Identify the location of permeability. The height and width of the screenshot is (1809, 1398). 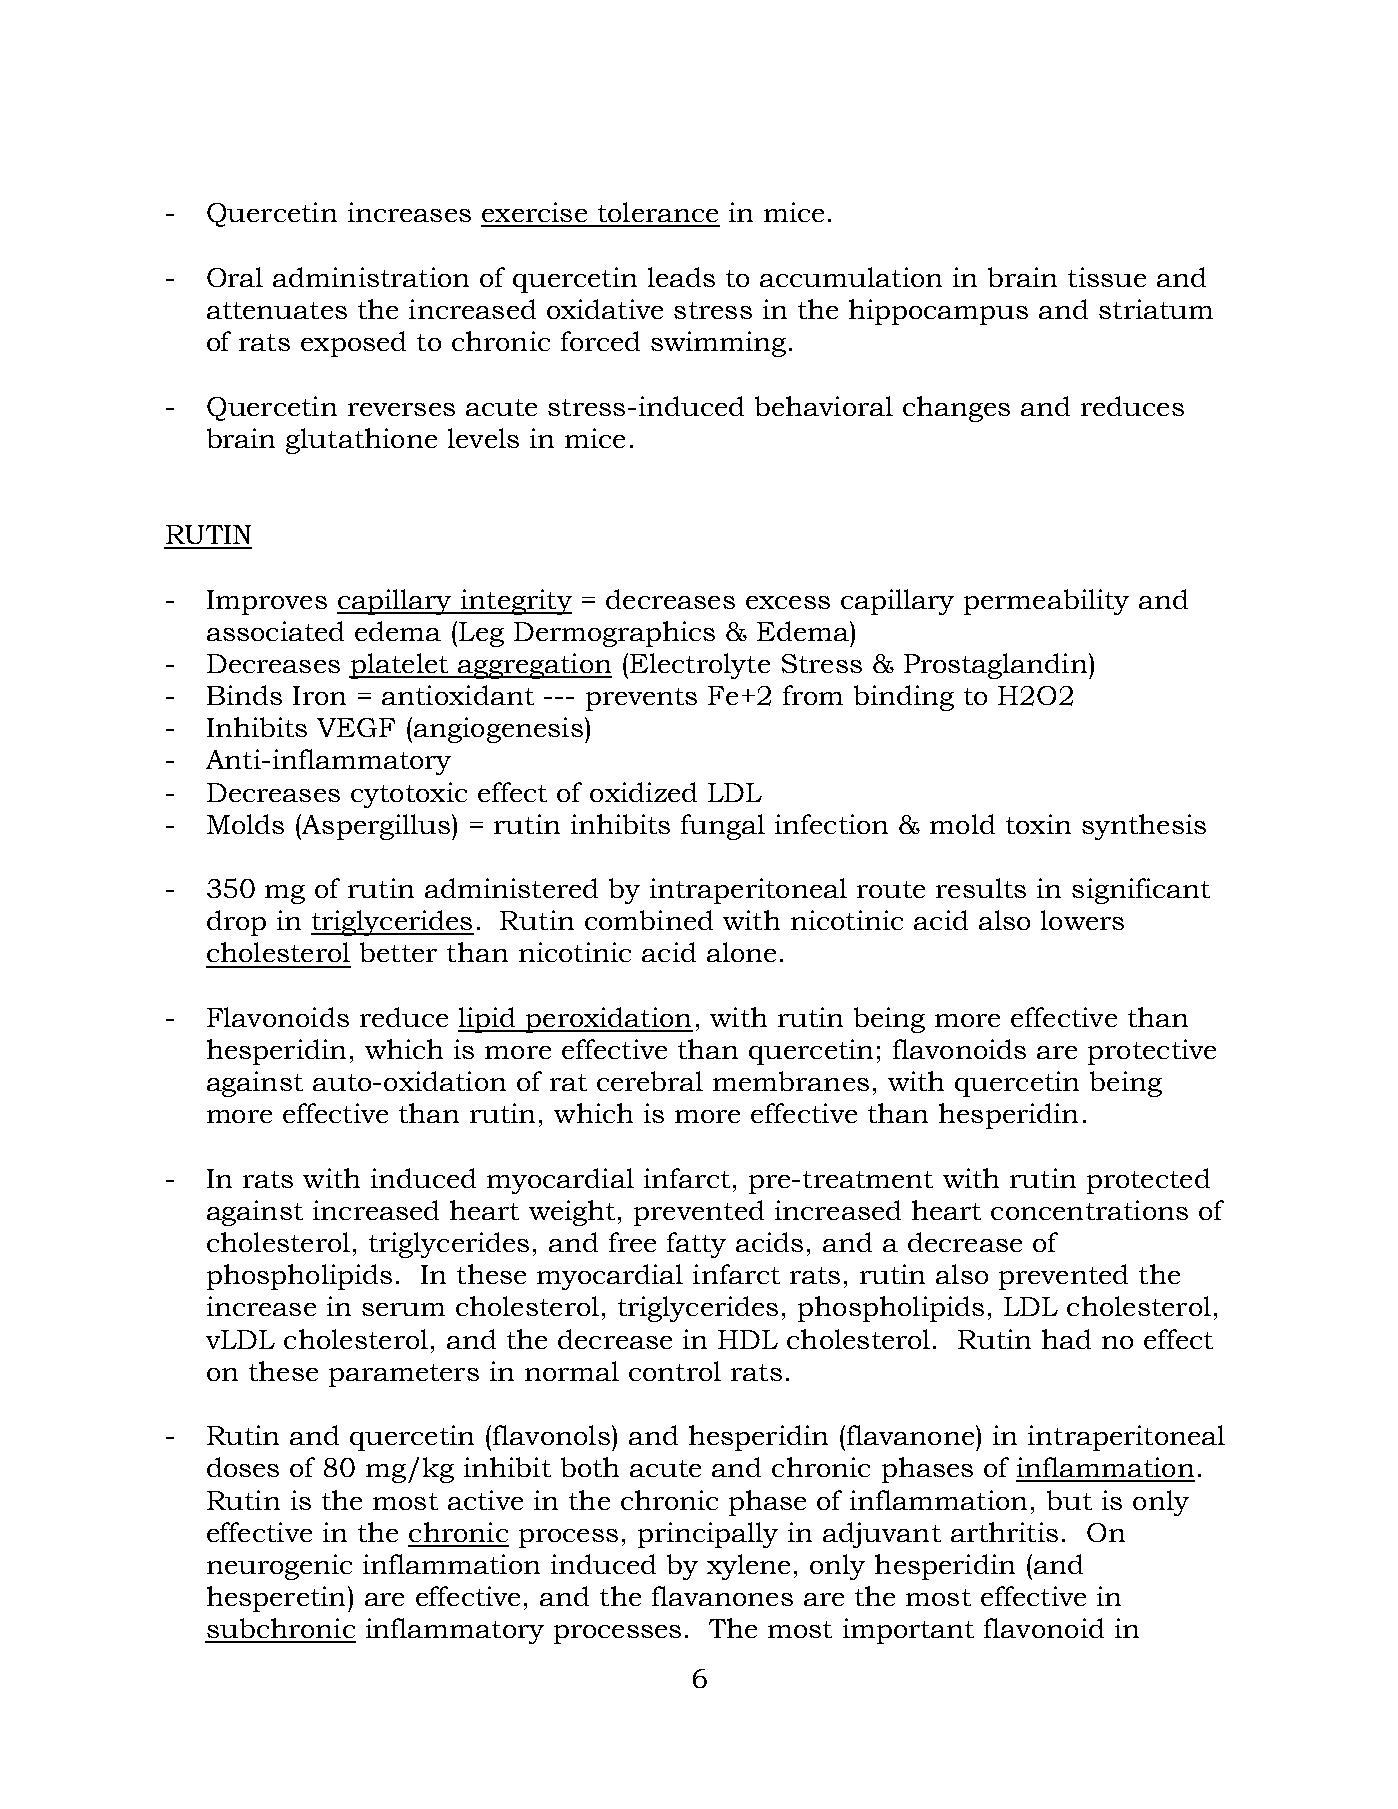
(1046, 602).
